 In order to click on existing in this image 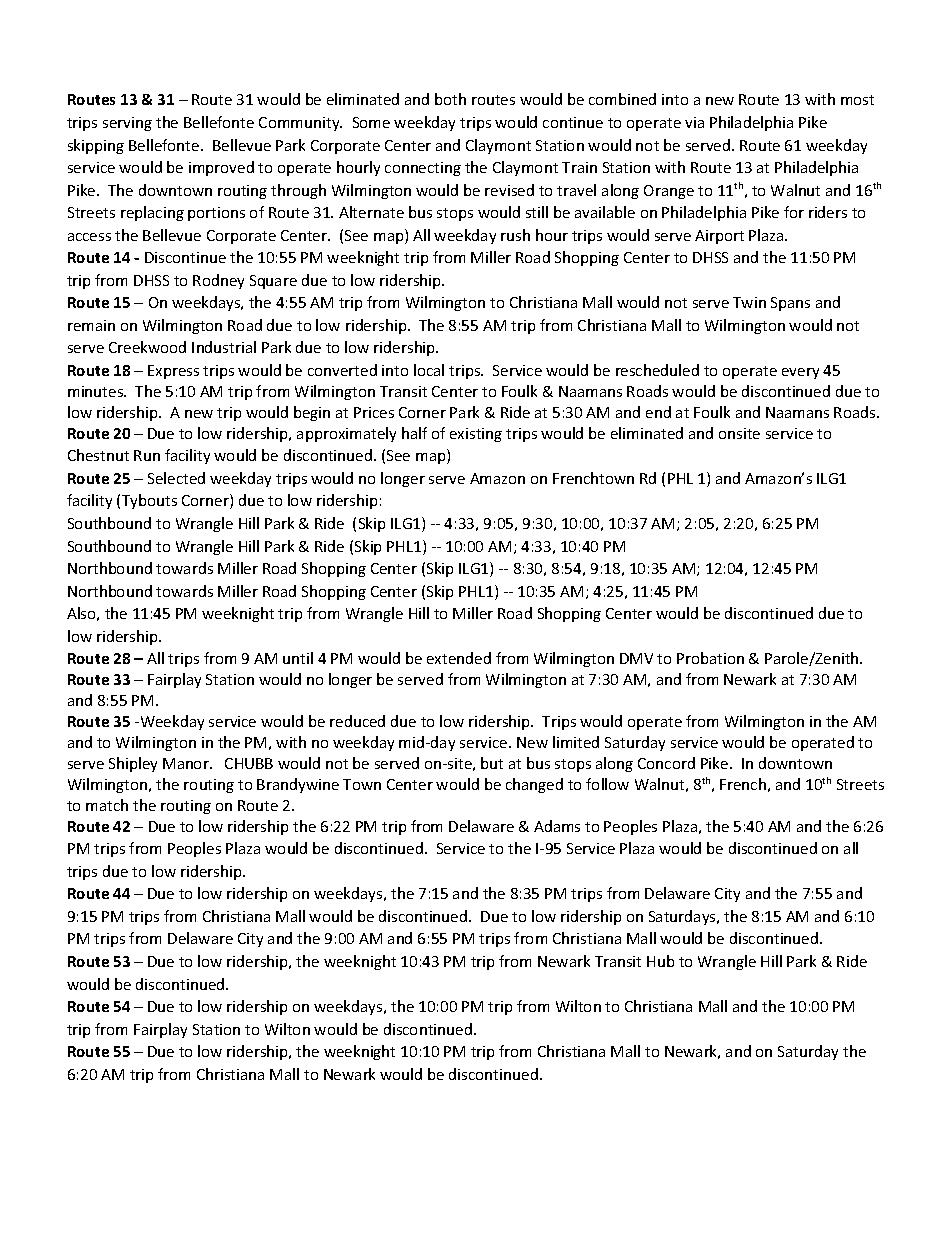, I will do `click(476, 435)`.
